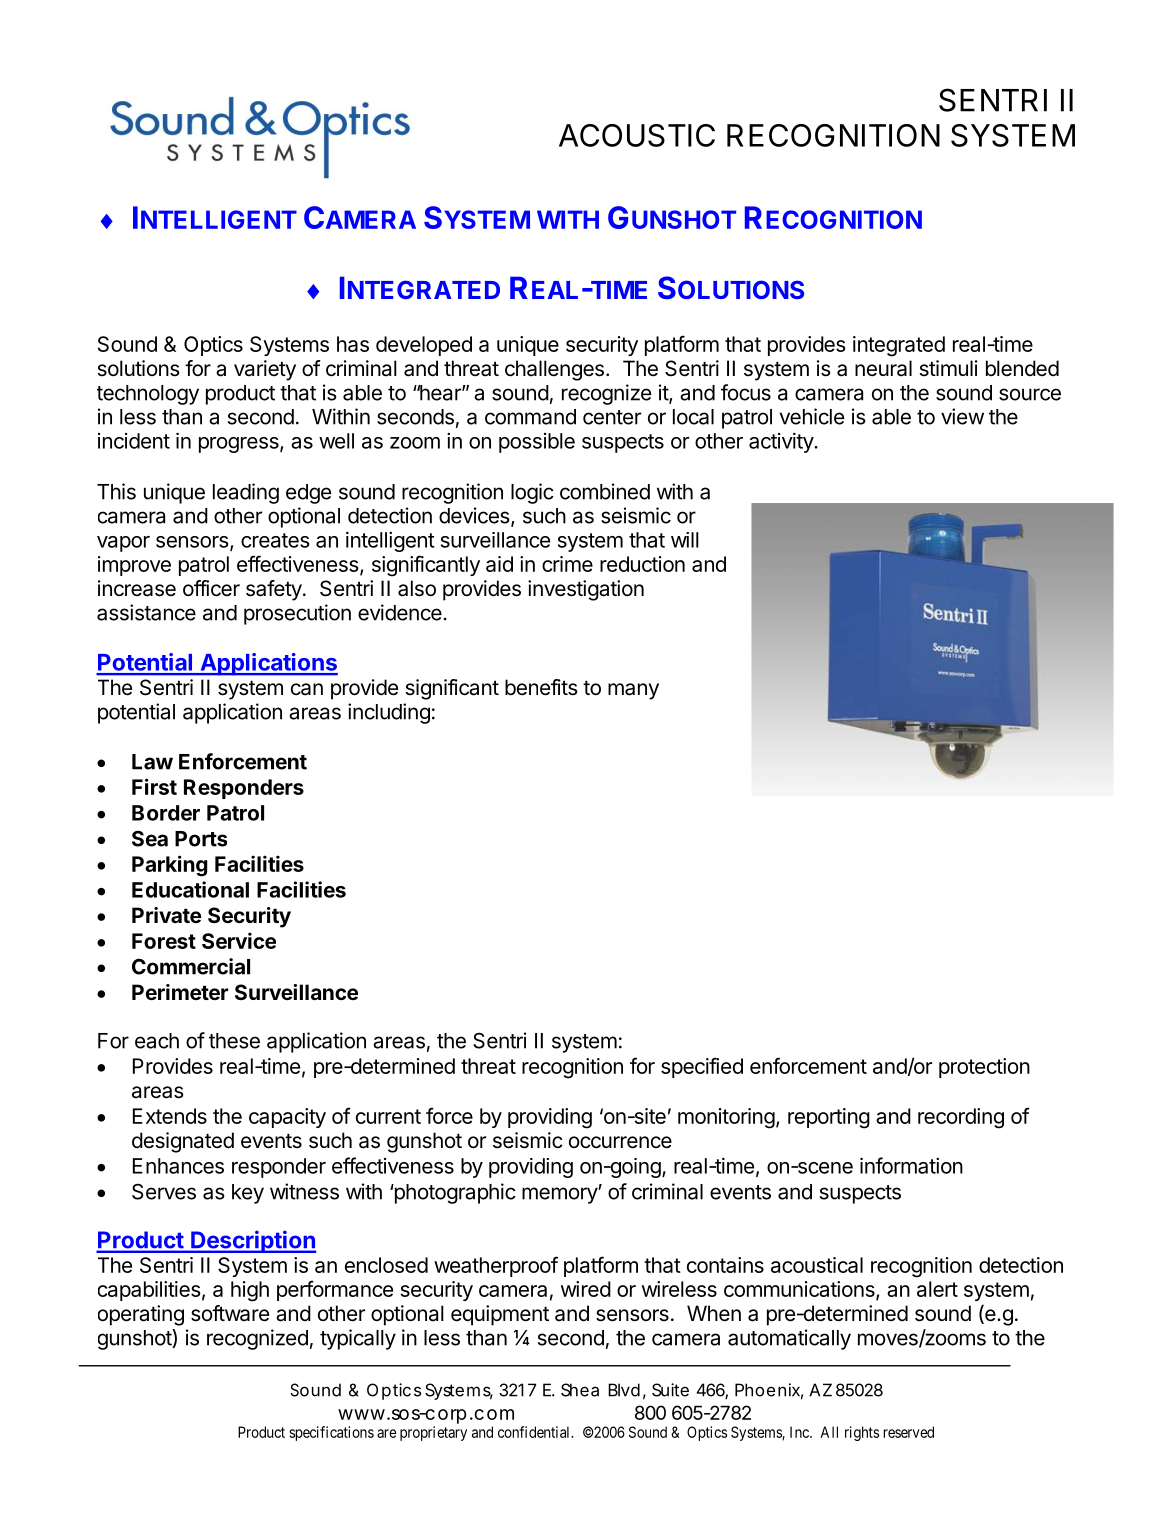 Image resolution: width=1172 pixels, height=1516 pixels. I want to click on Educational, so click(190, 889).
